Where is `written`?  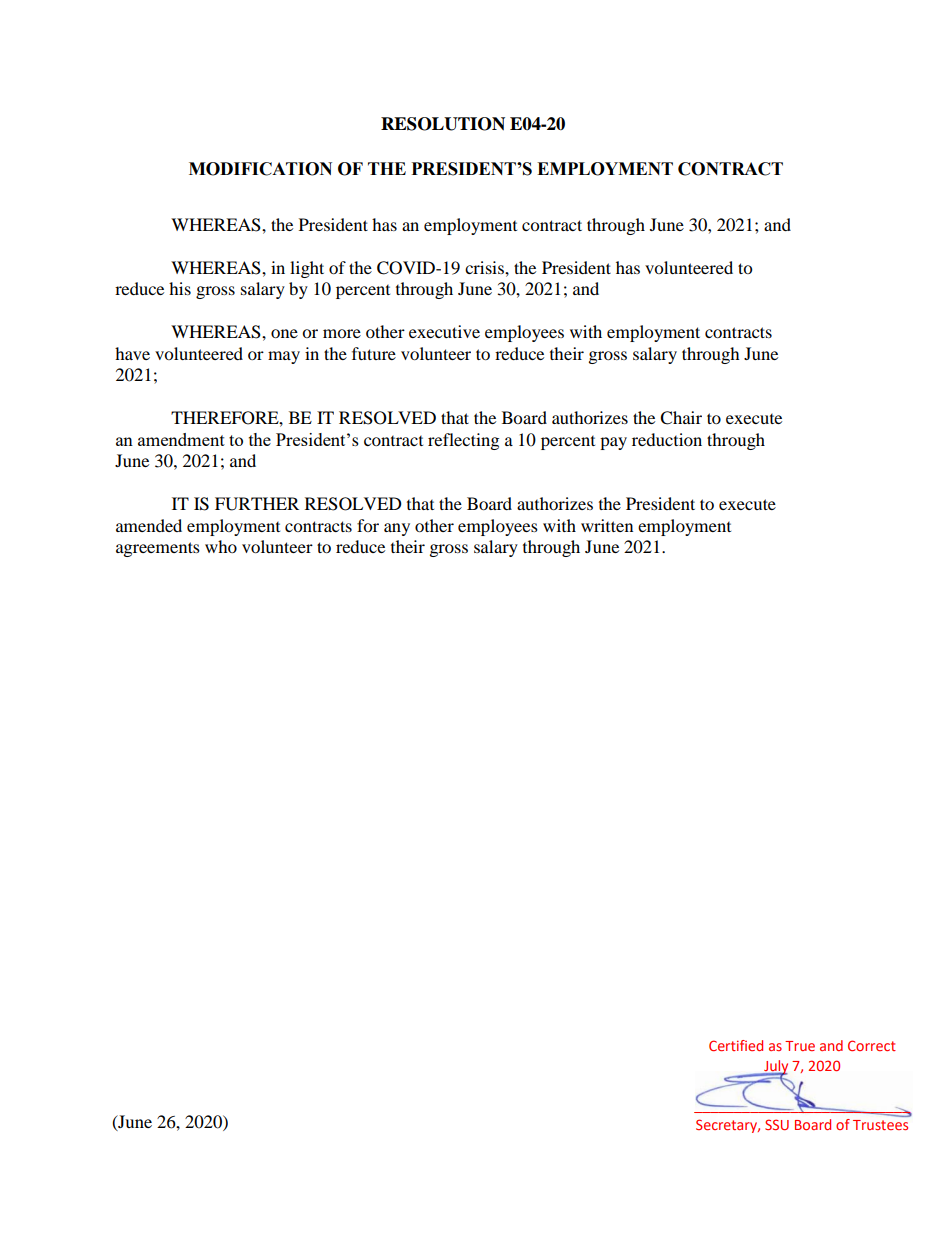 written is located at coordinates (607, 525).
